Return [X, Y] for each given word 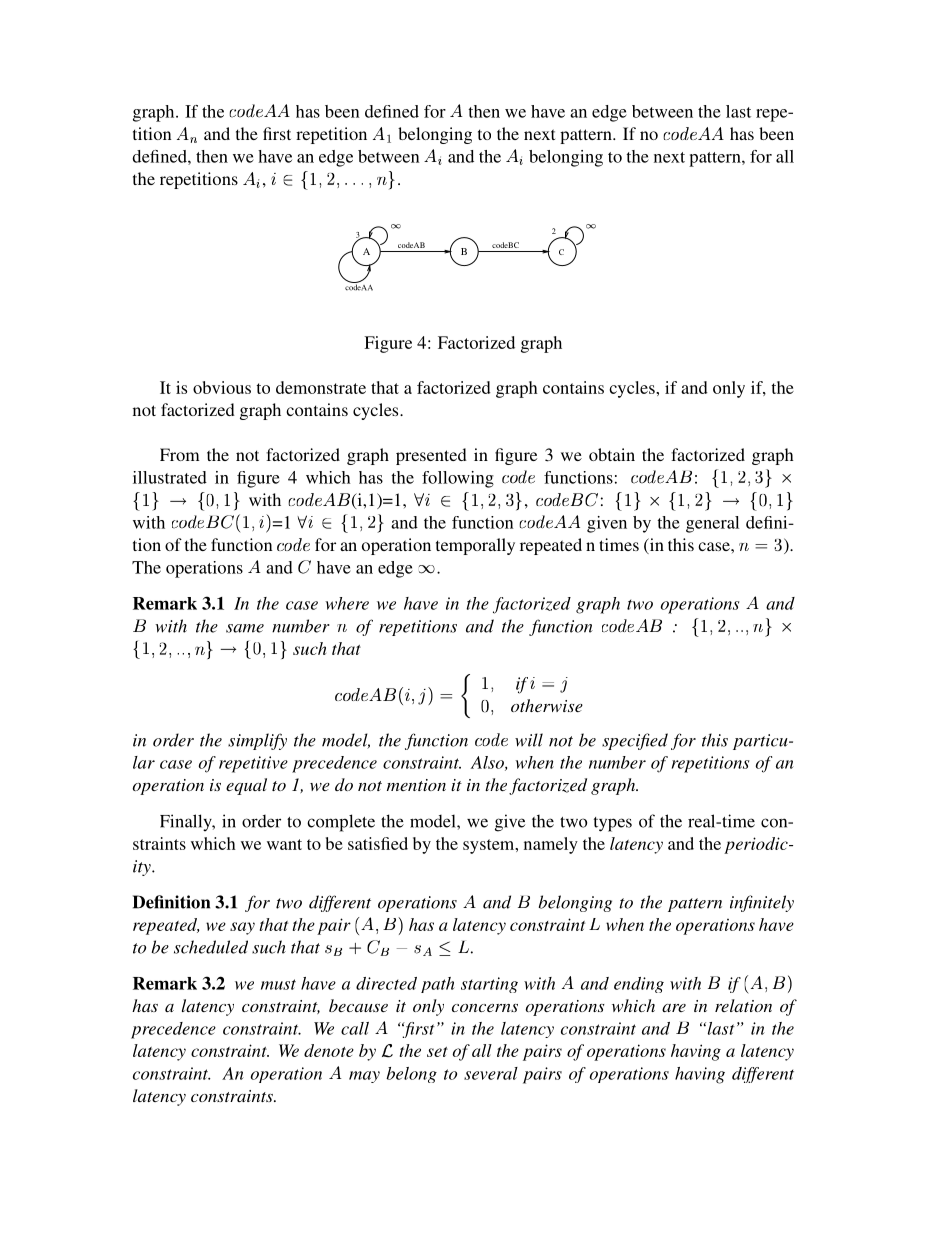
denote [329, 1050]
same [245, 628]
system [490, 846]
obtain [612, 454]
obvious [222, 387]
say [242, 928]
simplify [257, 741]
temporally [475, 546]
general [712, 524]
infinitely [762, 903]
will [529, 740]
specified [635, 741]
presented [431, 456]
